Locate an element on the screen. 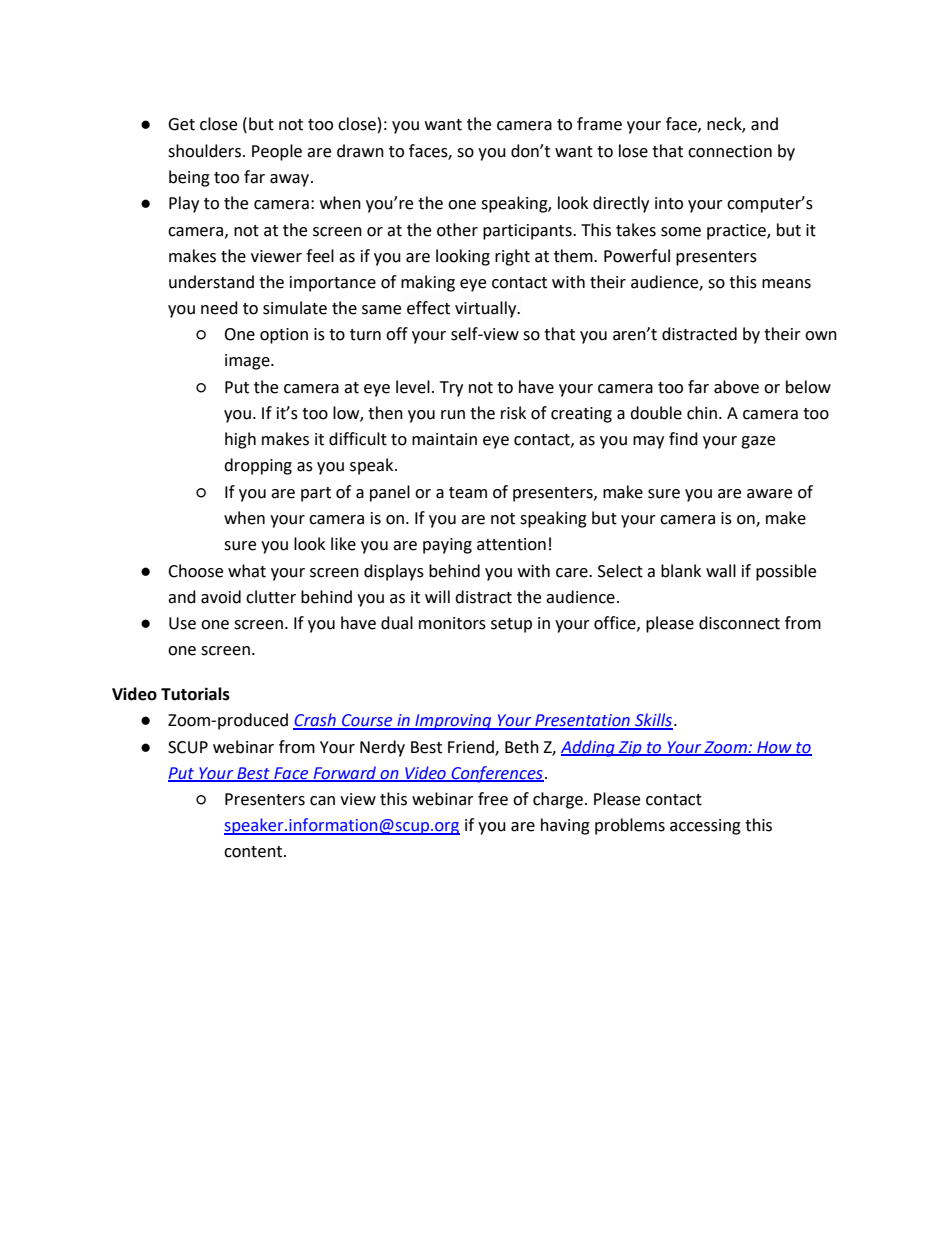 Image resolution: width=952 pixels, height=1233 pixels. connection is located at coordinates (730, 151).
